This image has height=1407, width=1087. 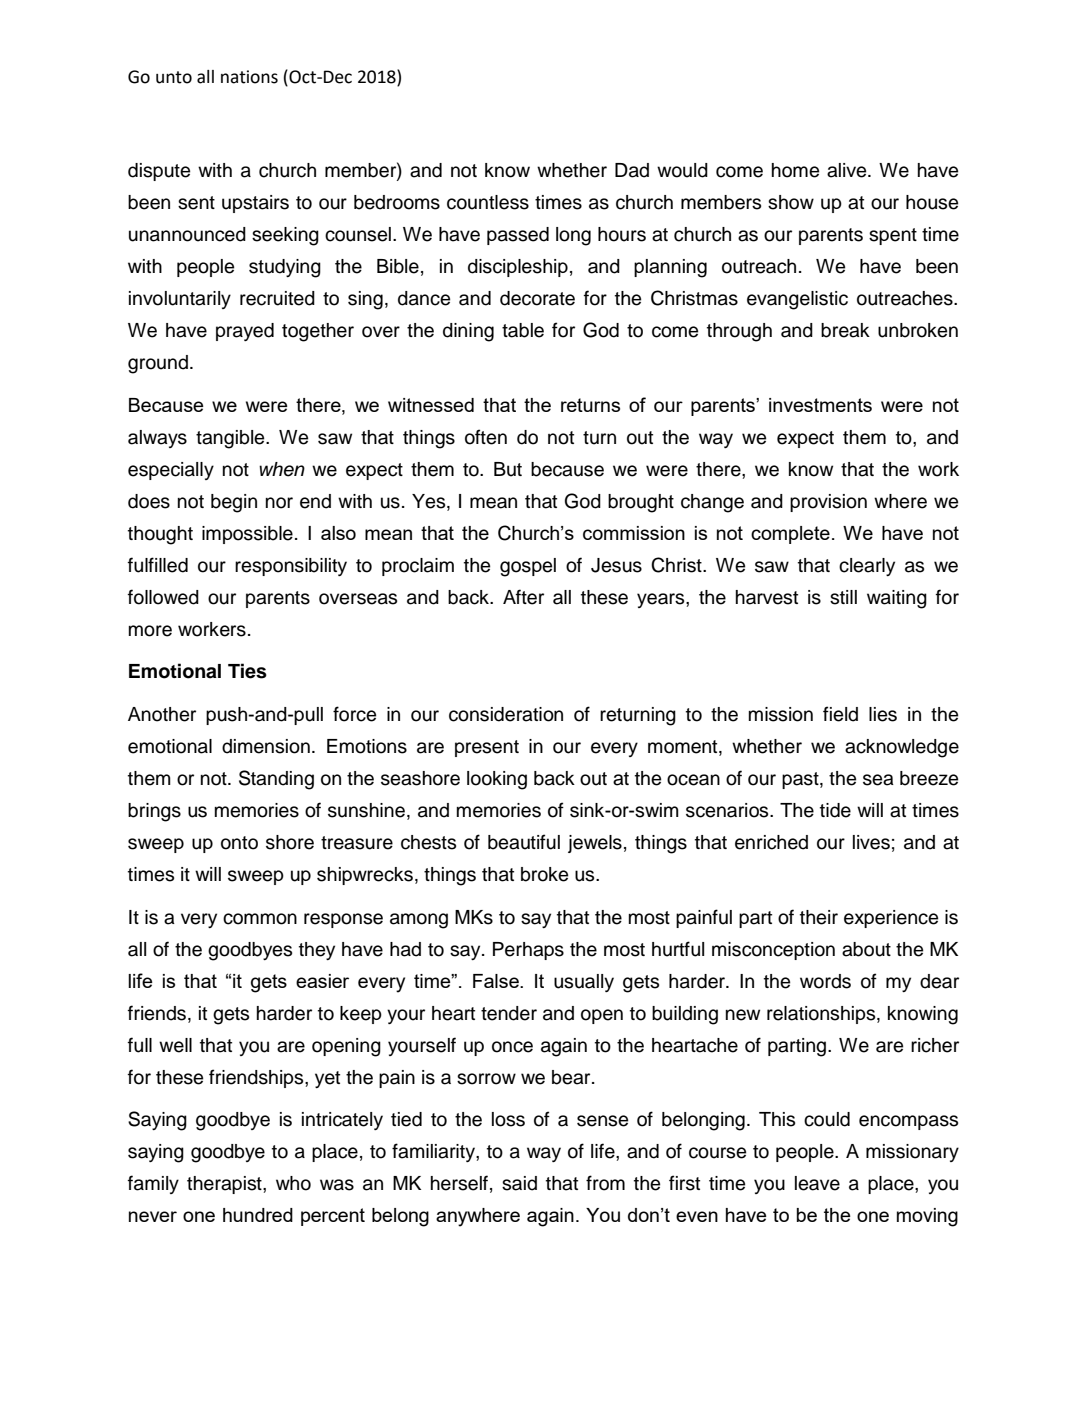 What do you see at coordinates (508, 469) in the image?
I see `But` at bounding box center [508, 469].
